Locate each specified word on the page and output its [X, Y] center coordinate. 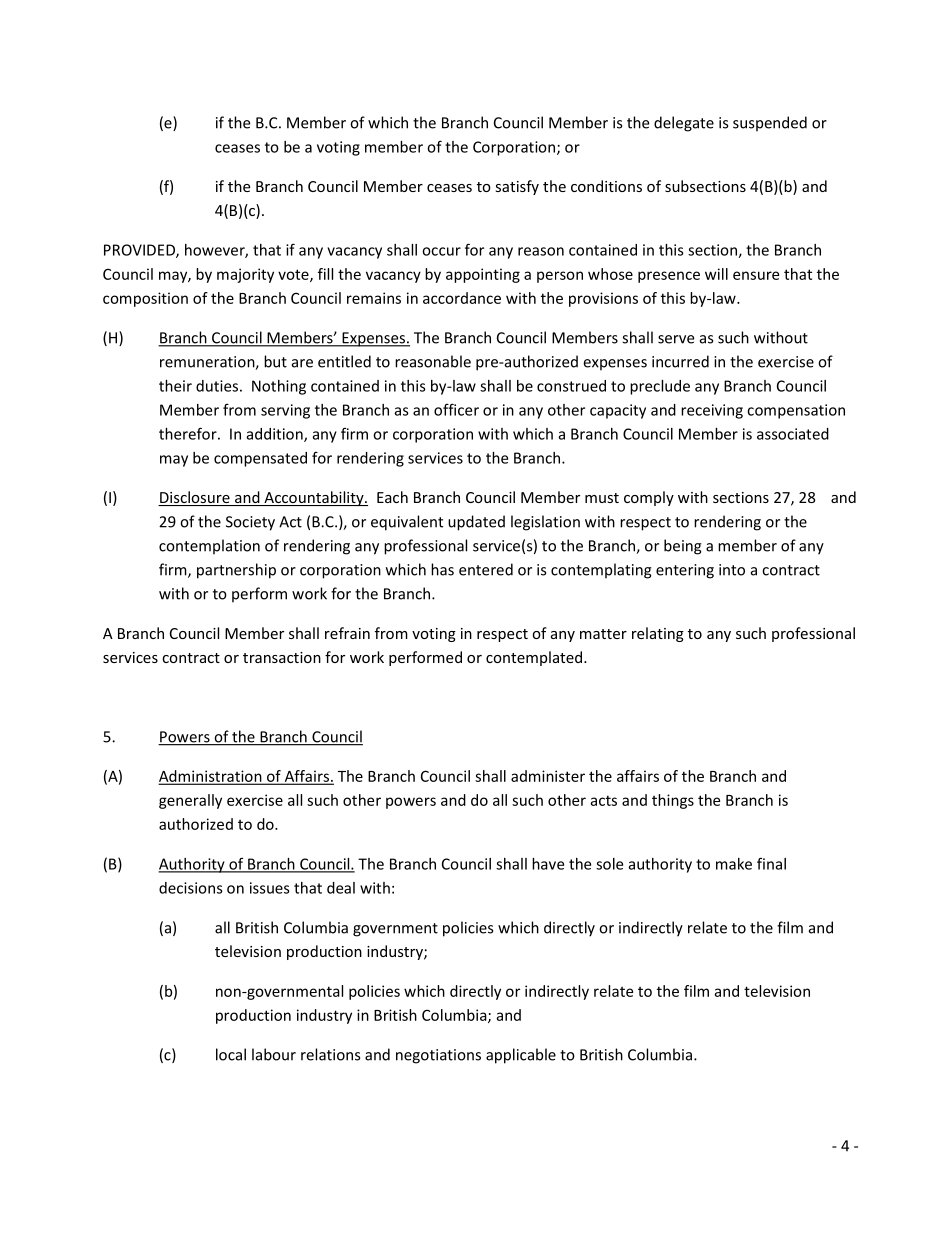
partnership [236, 571]
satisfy [517, 187]
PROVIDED [140, 251]
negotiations [438, 1056]
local [231, 1054]
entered [486, 569]
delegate [684, 124]
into [732, 570]
